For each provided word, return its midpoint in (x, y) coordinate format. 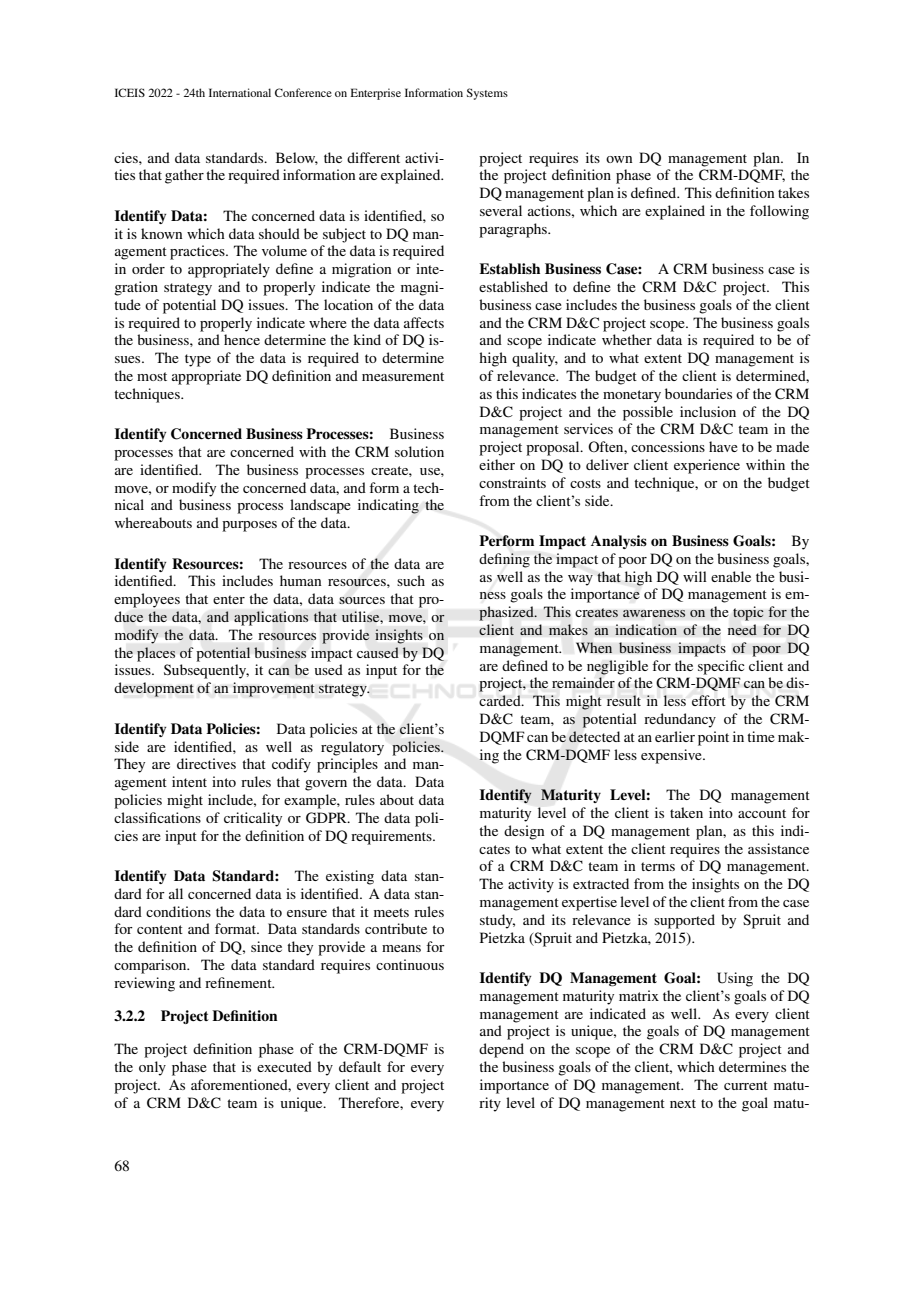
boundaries (698, 393)
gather (184, 176)
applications (271, 618)
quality (535, 359)
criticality (253, 819)
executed (284, 1066)
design (524, 832)
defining (504, 560)
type (198, 360)
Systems (487, 94)
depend (501, 1050)
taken (686, 812)
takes (793, 192)
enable (731, 576)
